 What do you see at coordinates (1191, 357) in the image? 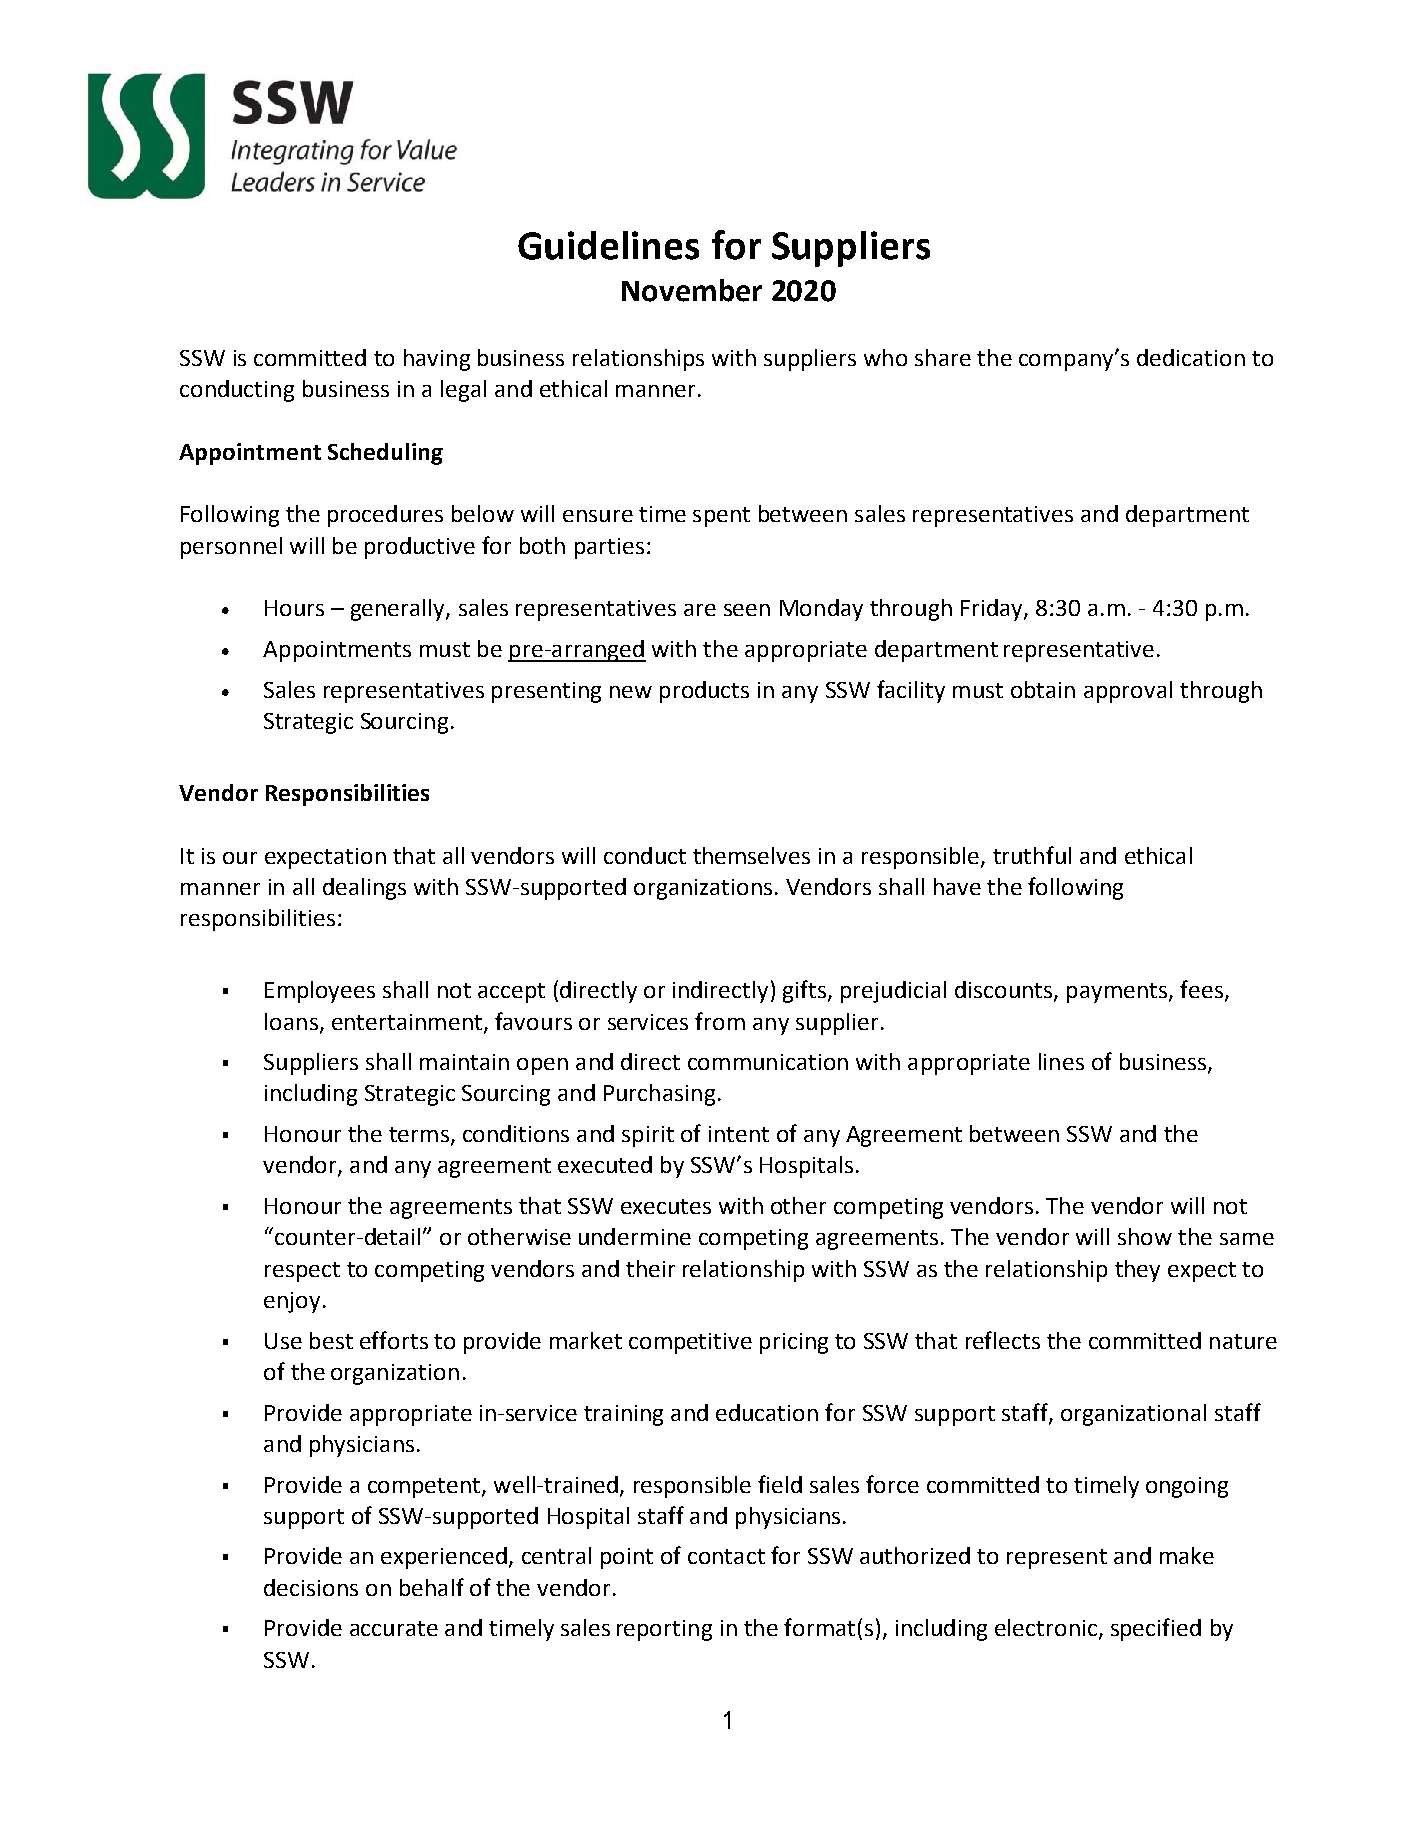
I see `dedication` at bounding box center [1191, 357].
